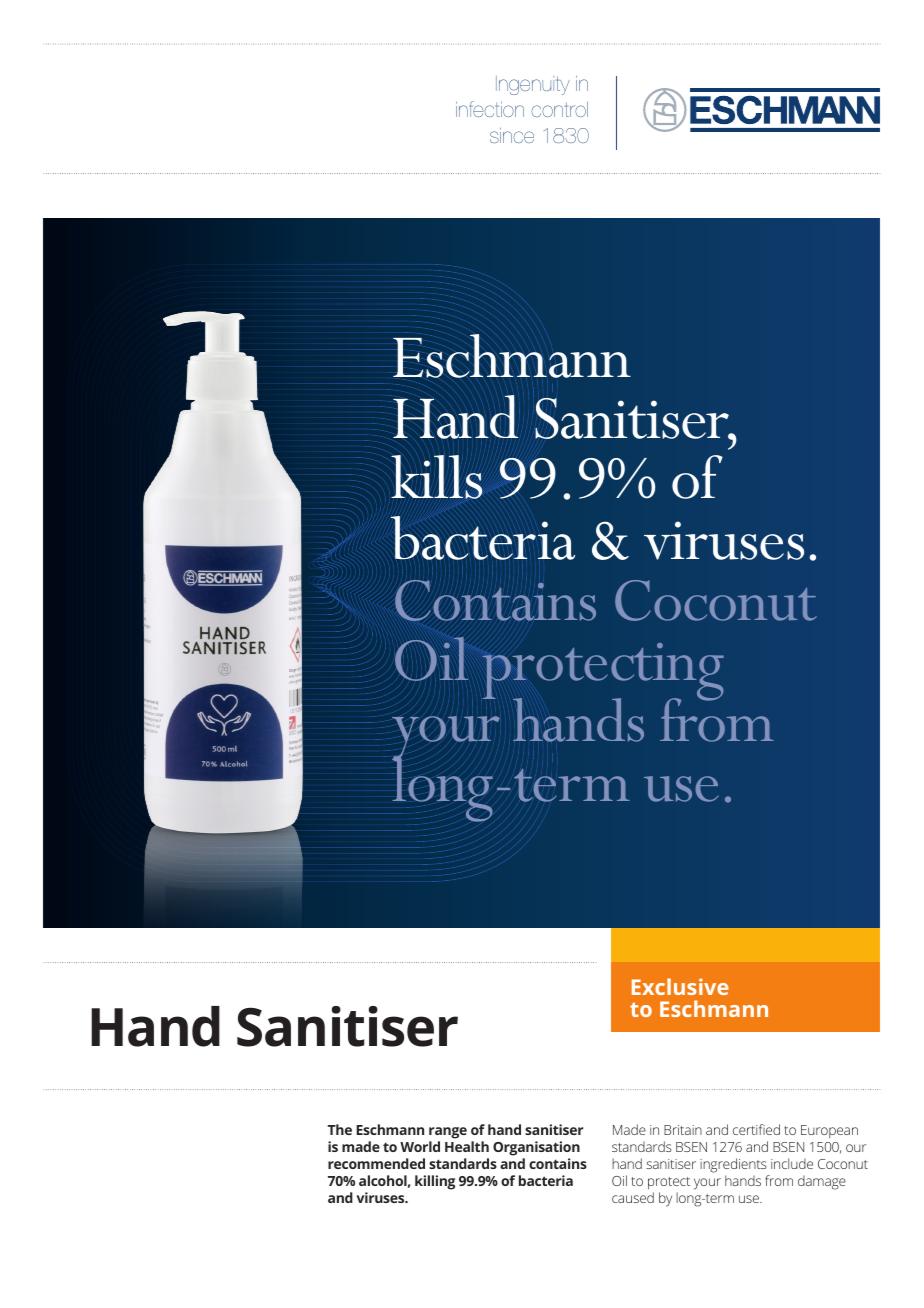 This document has width=924, height=1308. Describe the element at coordinates (559, 109) in the document. I see `control` at that location.
